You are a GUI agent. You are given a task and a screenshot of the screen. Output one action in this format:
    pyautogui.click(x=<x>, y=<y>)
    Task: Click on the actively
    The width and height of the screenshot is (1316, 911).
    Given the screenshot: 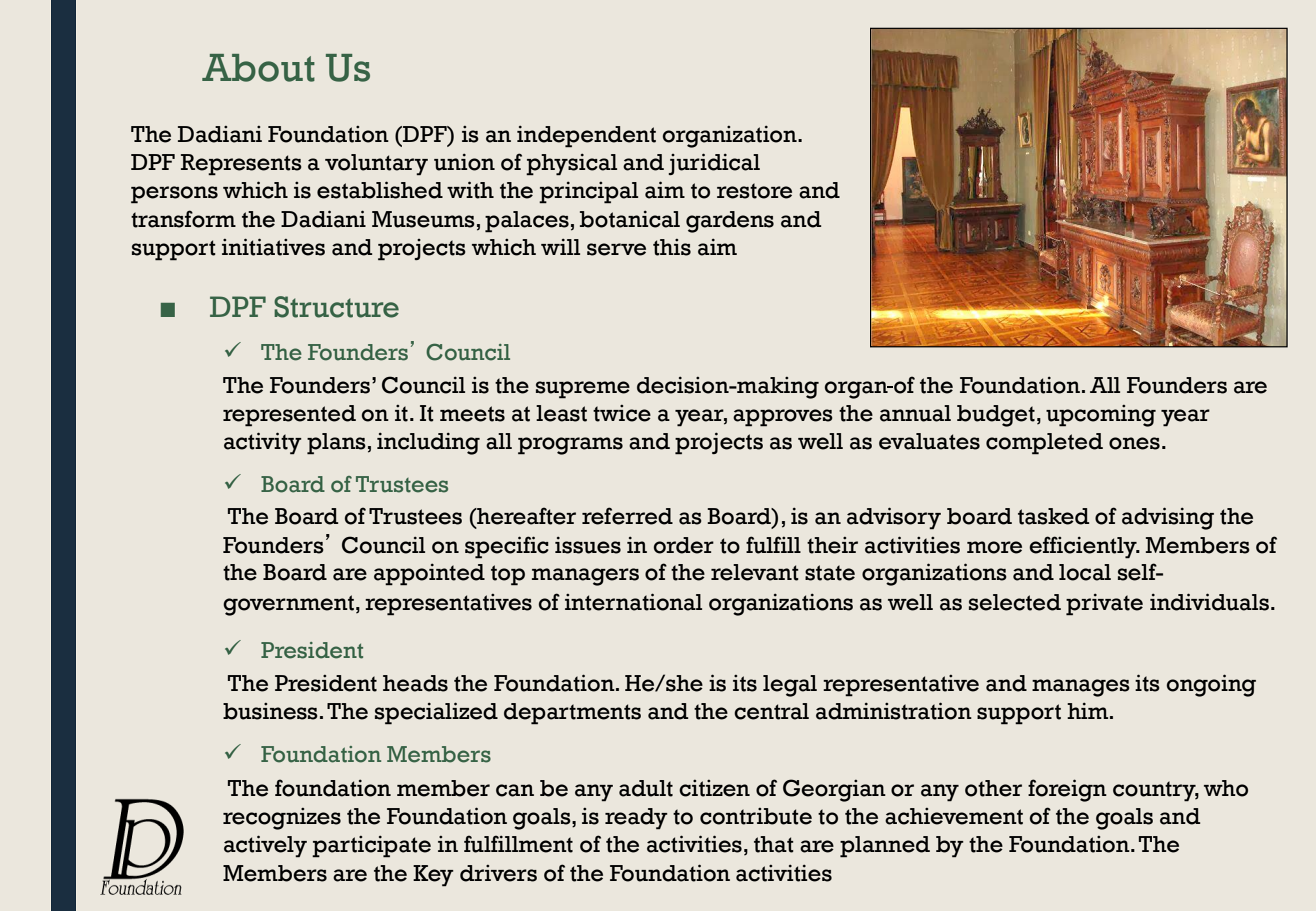 What is the action you would take?
    pyautogui.click(x=265, y=846)
